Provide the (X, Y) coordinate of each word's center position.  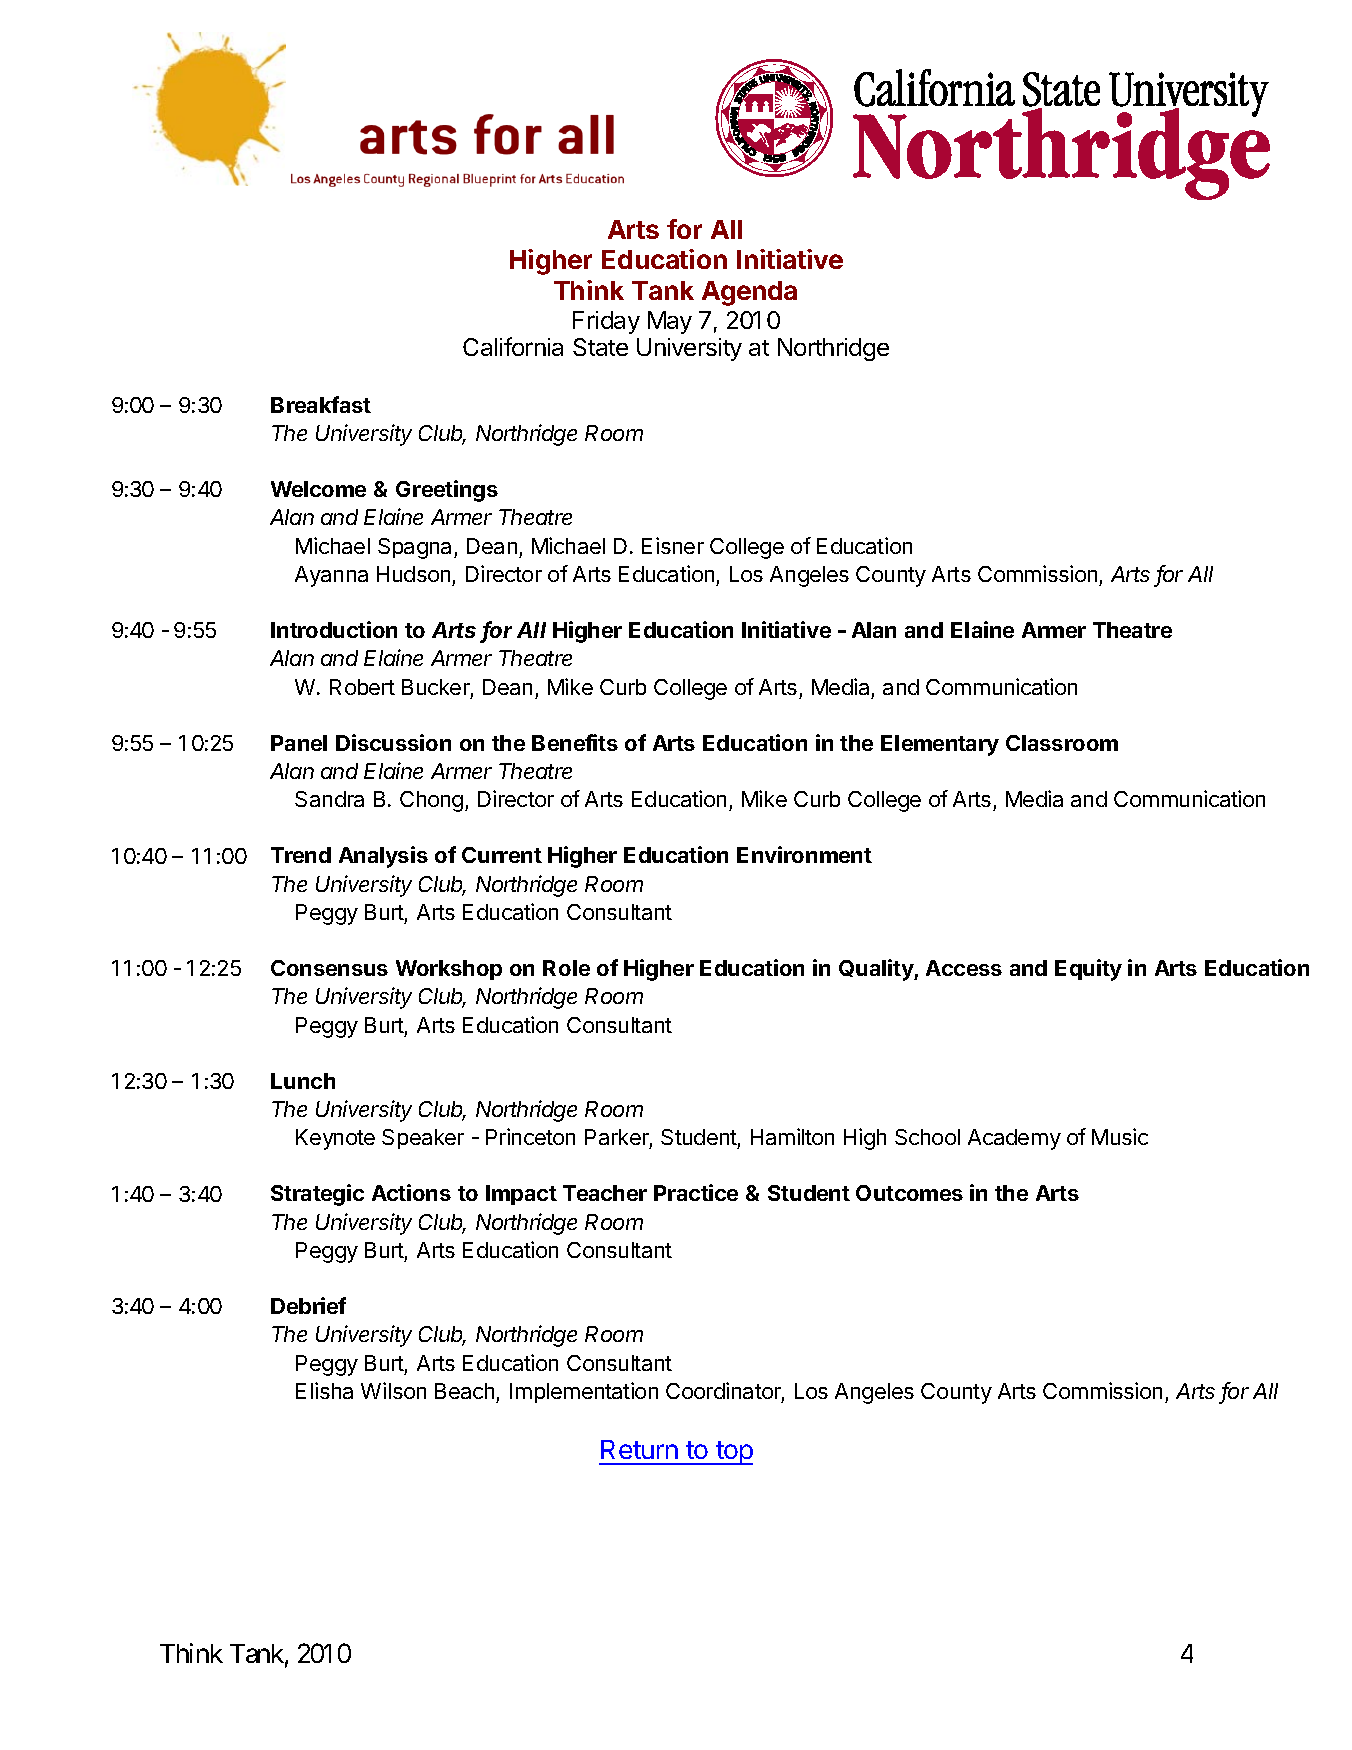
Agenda (749, 293)
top (733, 1453)
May (670, 322)
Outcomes (909, 1193)
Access (964, 968)
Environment (804, 854)
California (513, 346)
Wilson (393, 1390)
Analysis (383, 857)
